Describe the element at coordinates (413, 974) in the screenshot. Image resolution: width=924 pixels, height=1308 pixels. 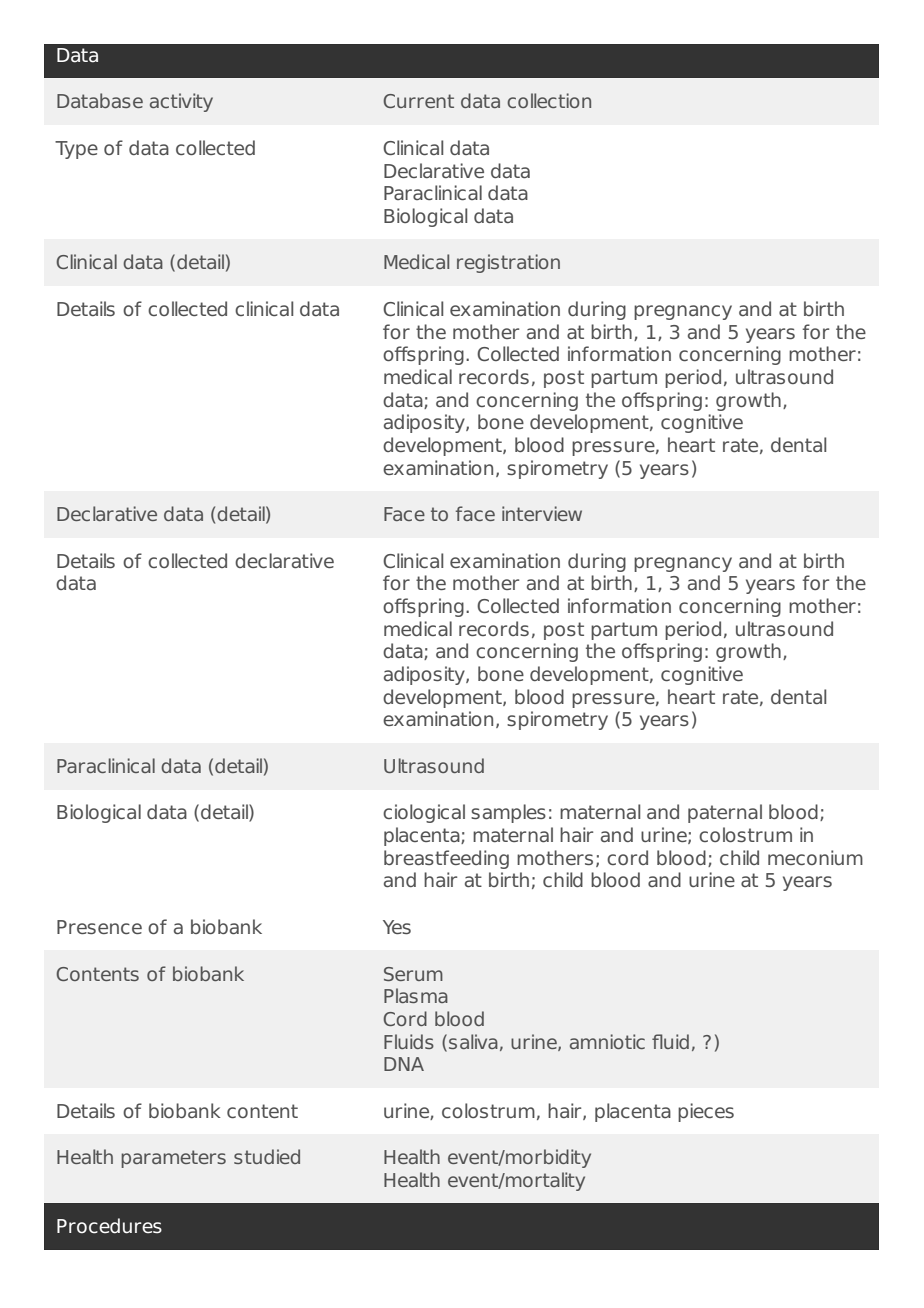
I see `Serum` at that location.
